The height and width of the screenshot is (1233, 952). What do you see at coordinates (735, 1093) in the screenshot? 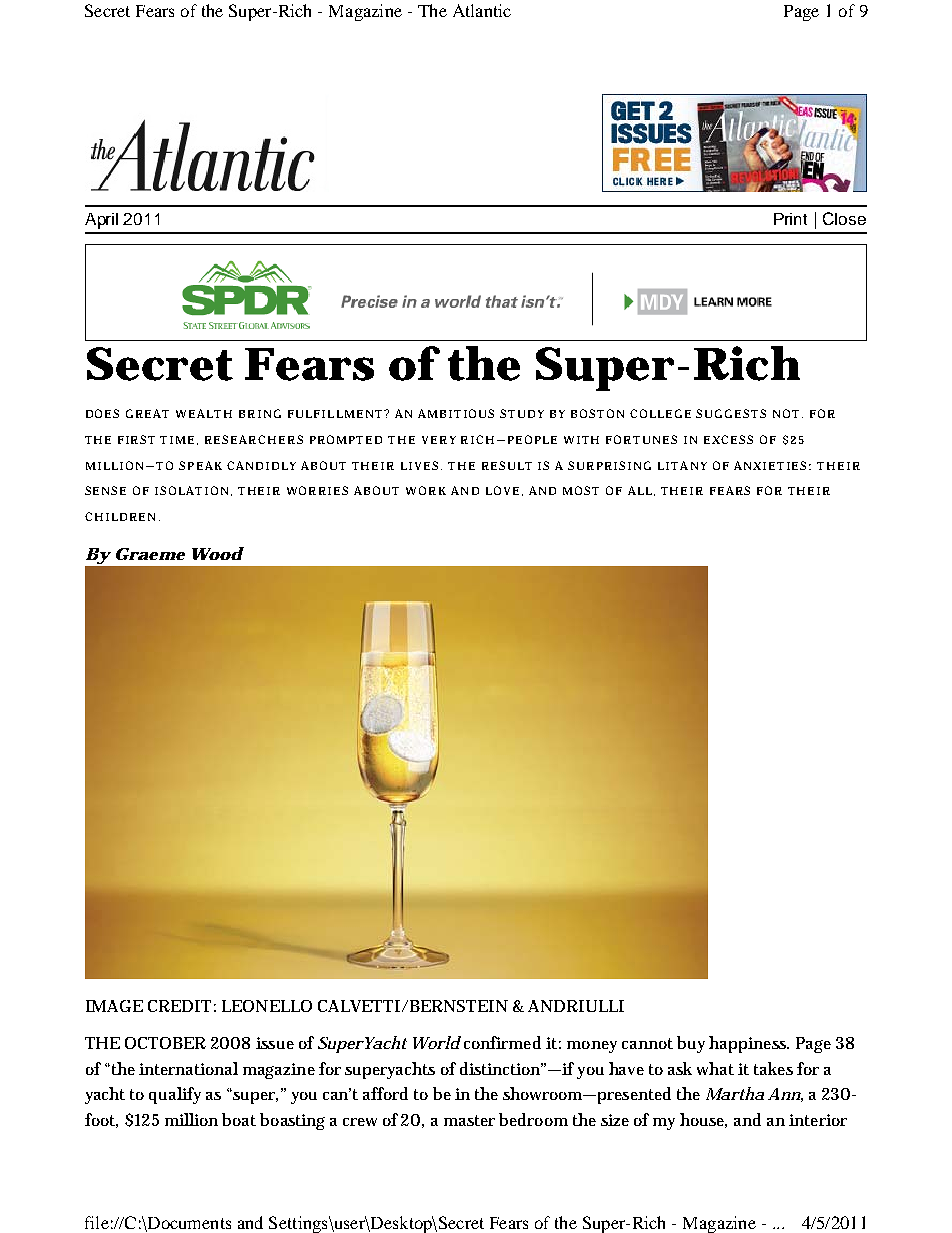
I see `Martha` at bounding box center [735, 1093].
